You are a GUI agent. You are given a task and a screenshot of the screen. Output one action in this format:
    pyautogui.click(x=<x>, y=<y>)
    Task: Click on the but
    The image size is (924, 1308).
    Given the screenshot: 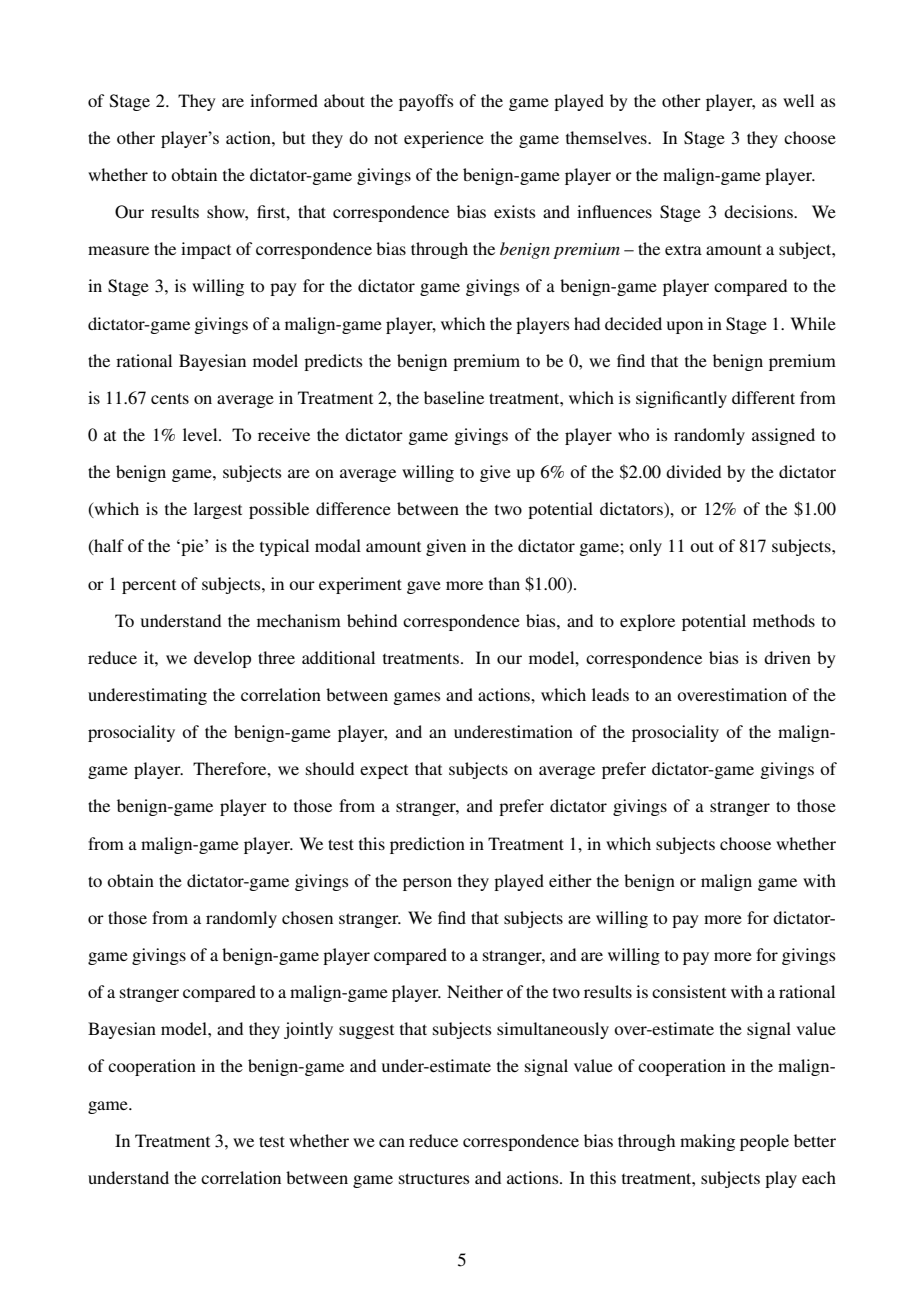 What is the action you would take?
    pyautogui.click(x=293, y=137)
